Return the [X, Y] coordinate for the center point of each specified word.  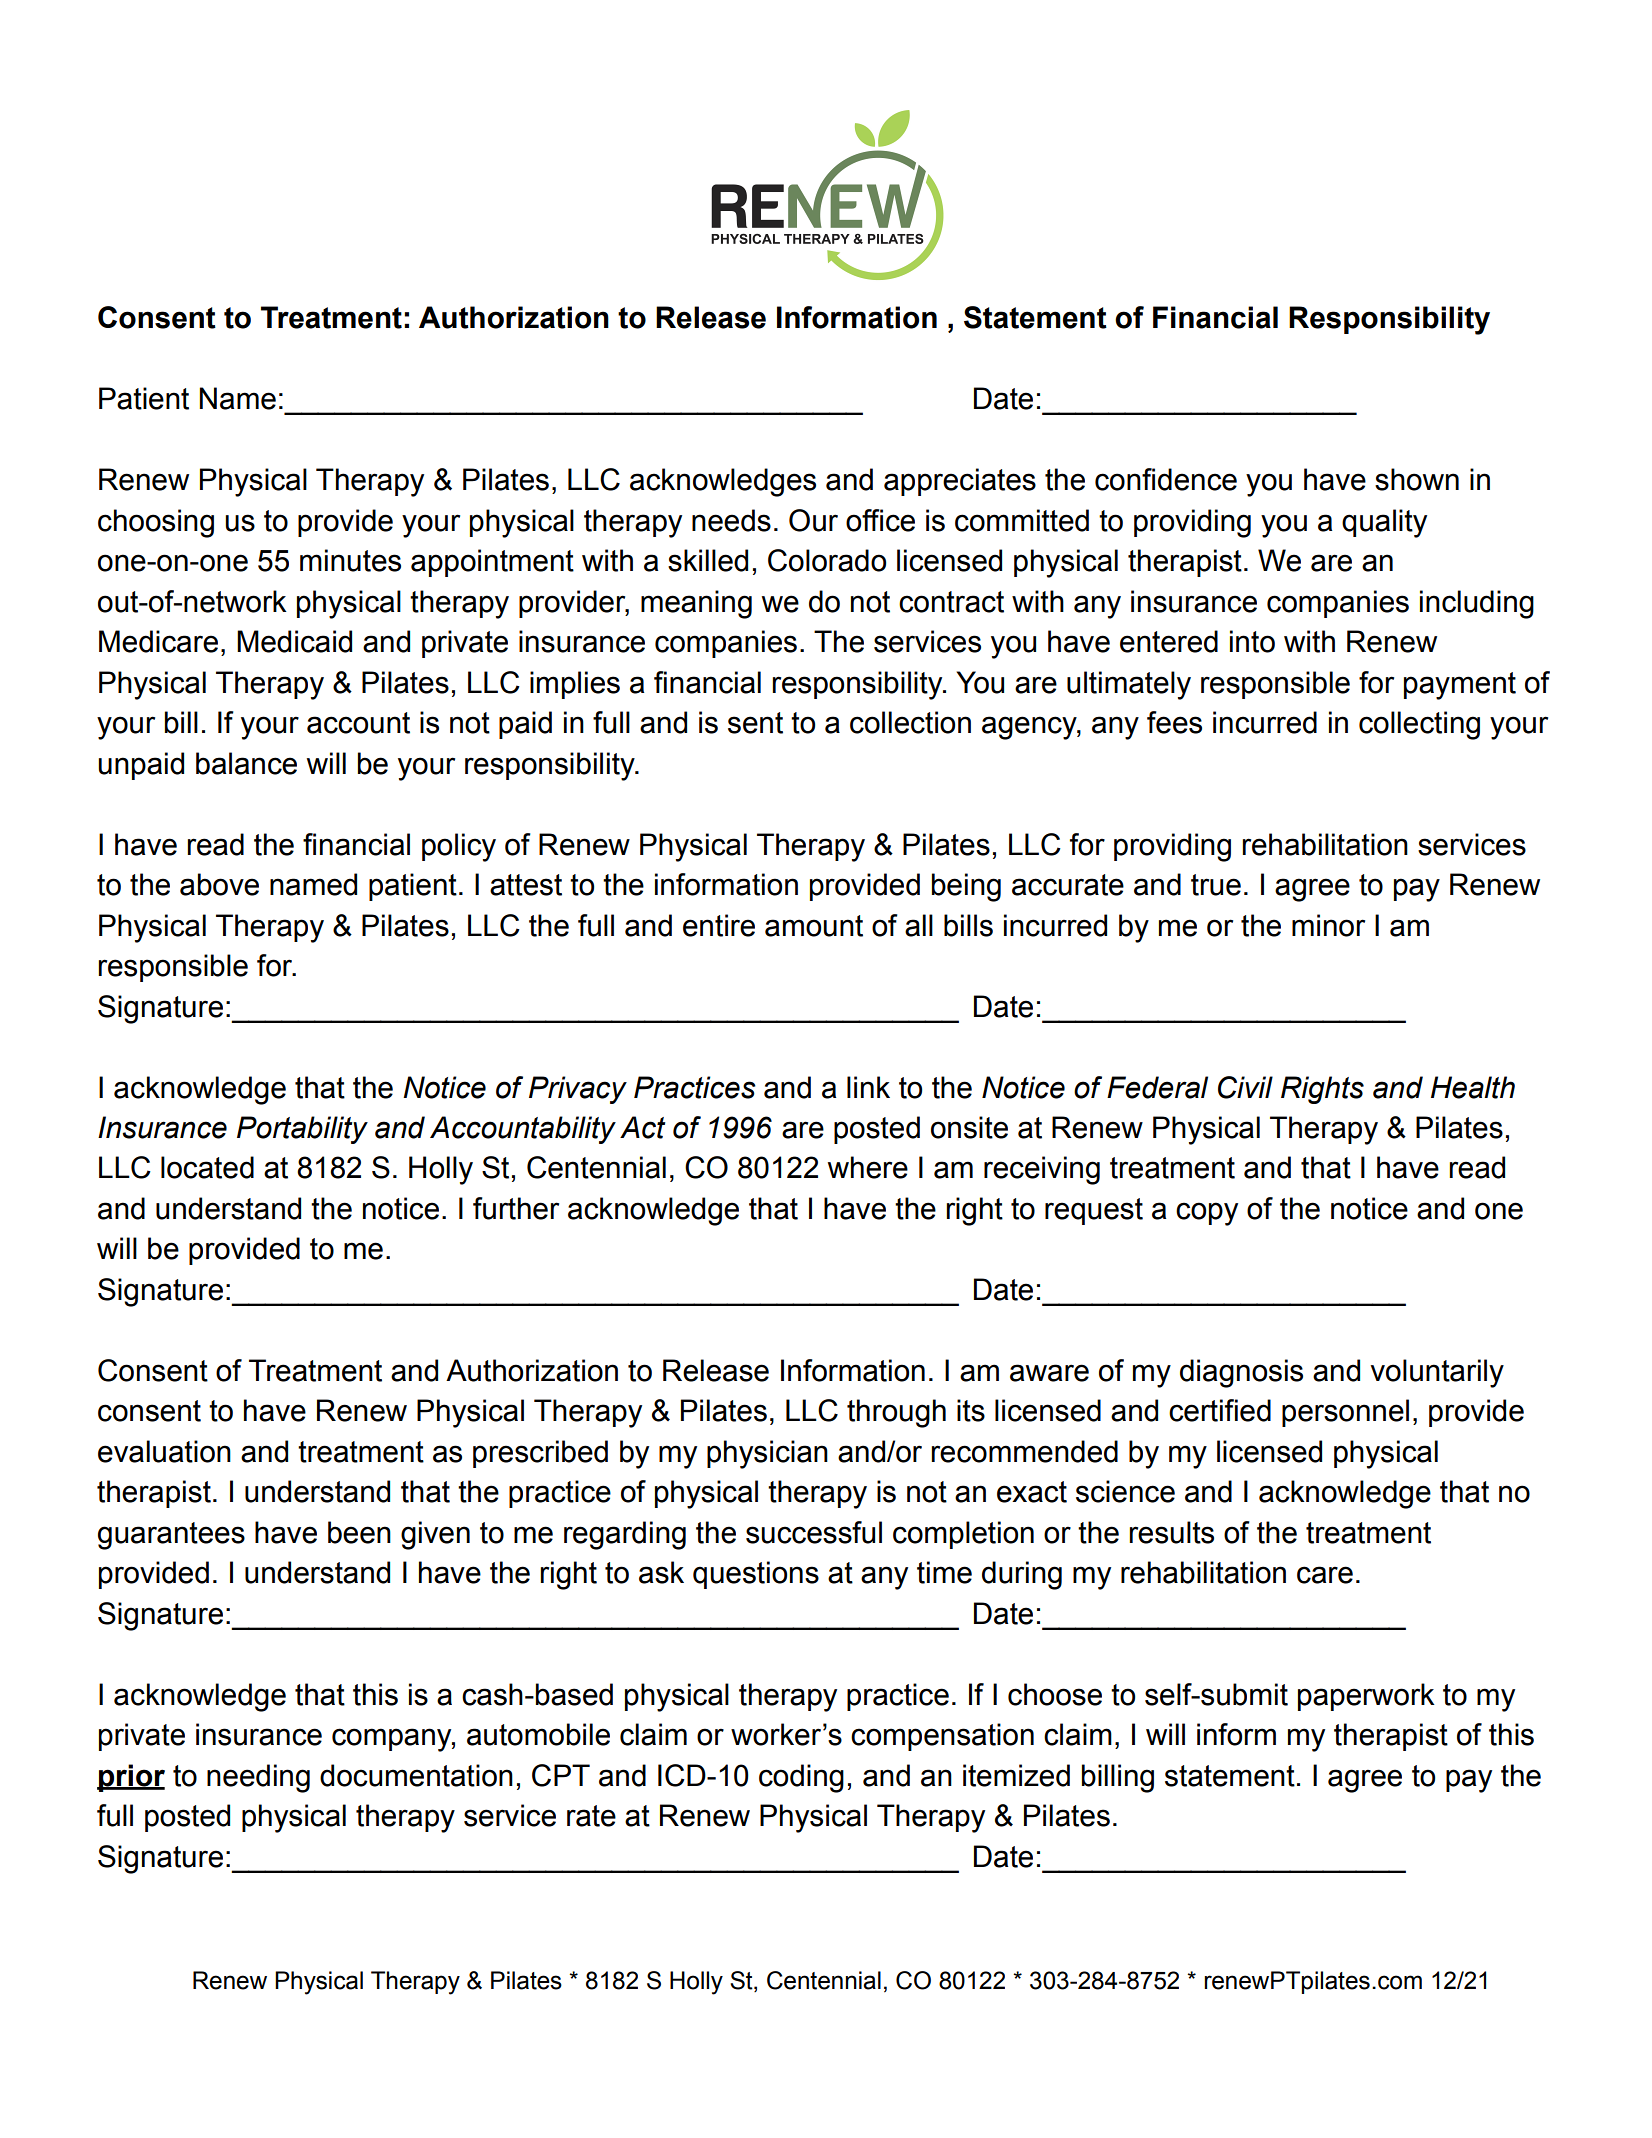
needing [258, 1778]
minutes [350, 560]
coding [801, 1778]
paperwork [1366, 1697]
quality [1384, 523]
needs [731, 520]
